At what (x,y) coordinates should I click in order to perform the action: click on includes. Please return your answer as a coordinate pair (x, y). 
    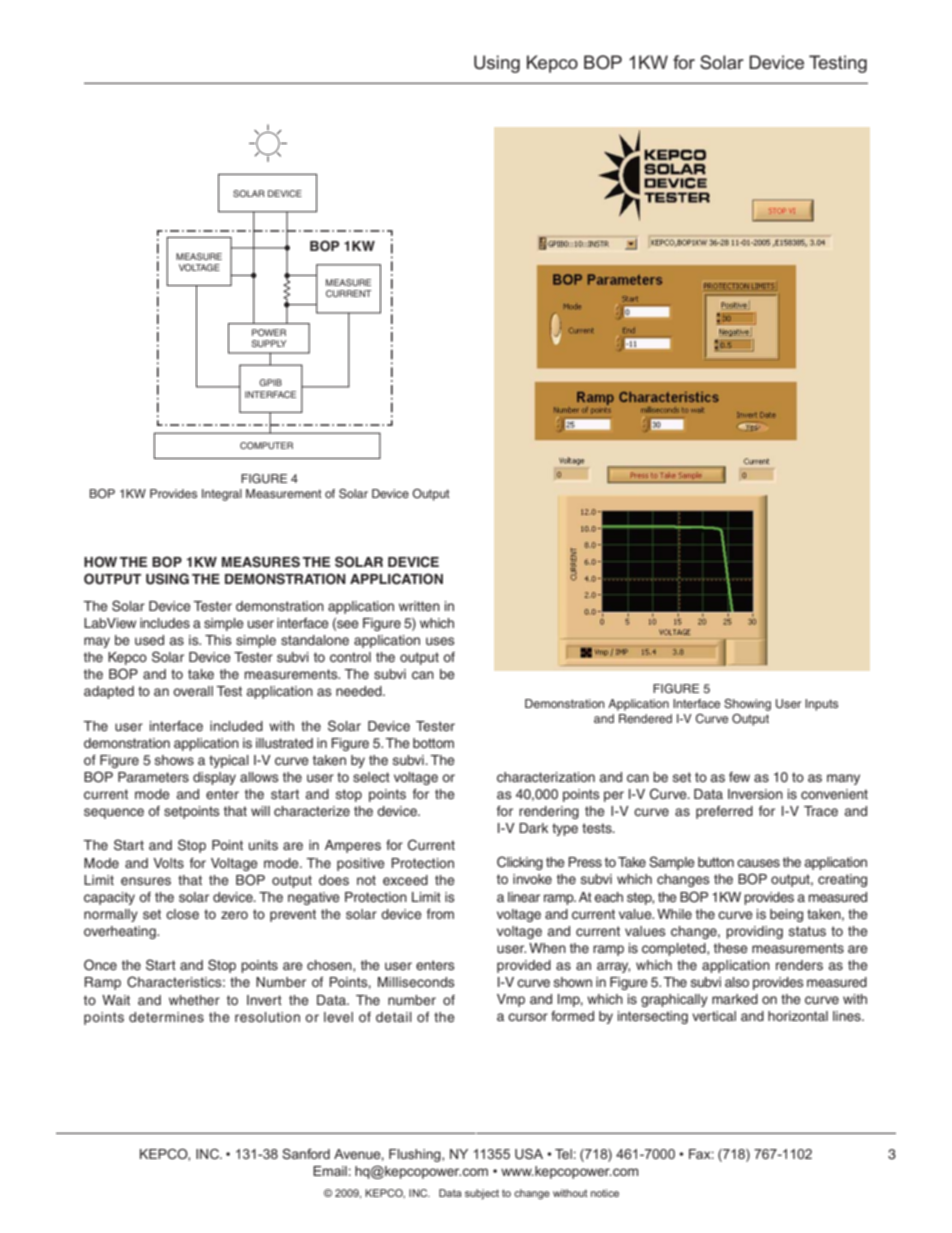
    Looking at the image, I should click on (165, 623).
